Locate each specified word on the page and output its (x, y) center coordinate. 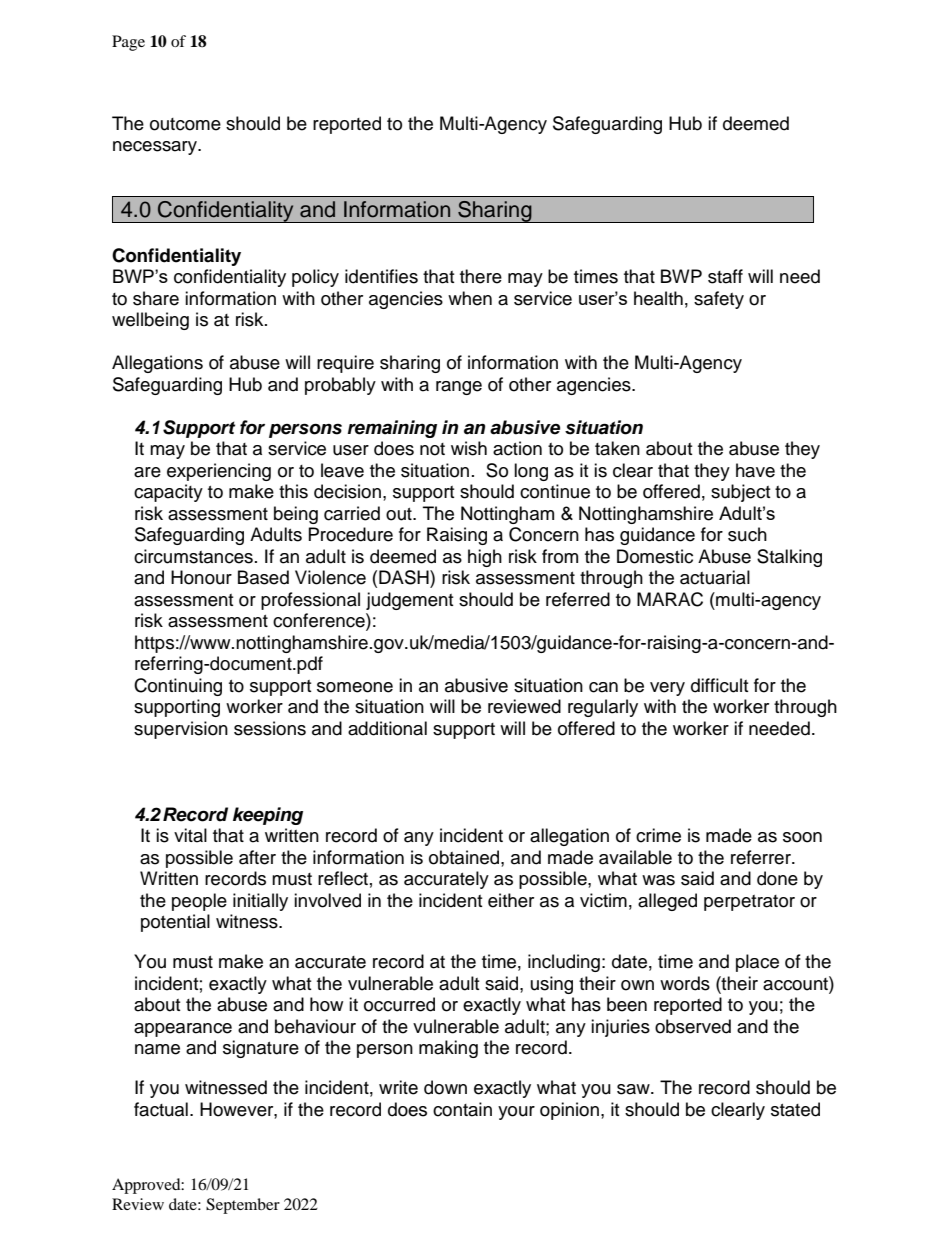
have (755, 470)
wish (469, 448)
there (481, 276)
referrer (762, 857)
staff (725, 276)
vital (190, 835)
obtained (465, 857)
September (243, 1206)
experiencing (219, 472)
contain (462, 1109)
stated (795, 1109)
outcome (185, 124)
